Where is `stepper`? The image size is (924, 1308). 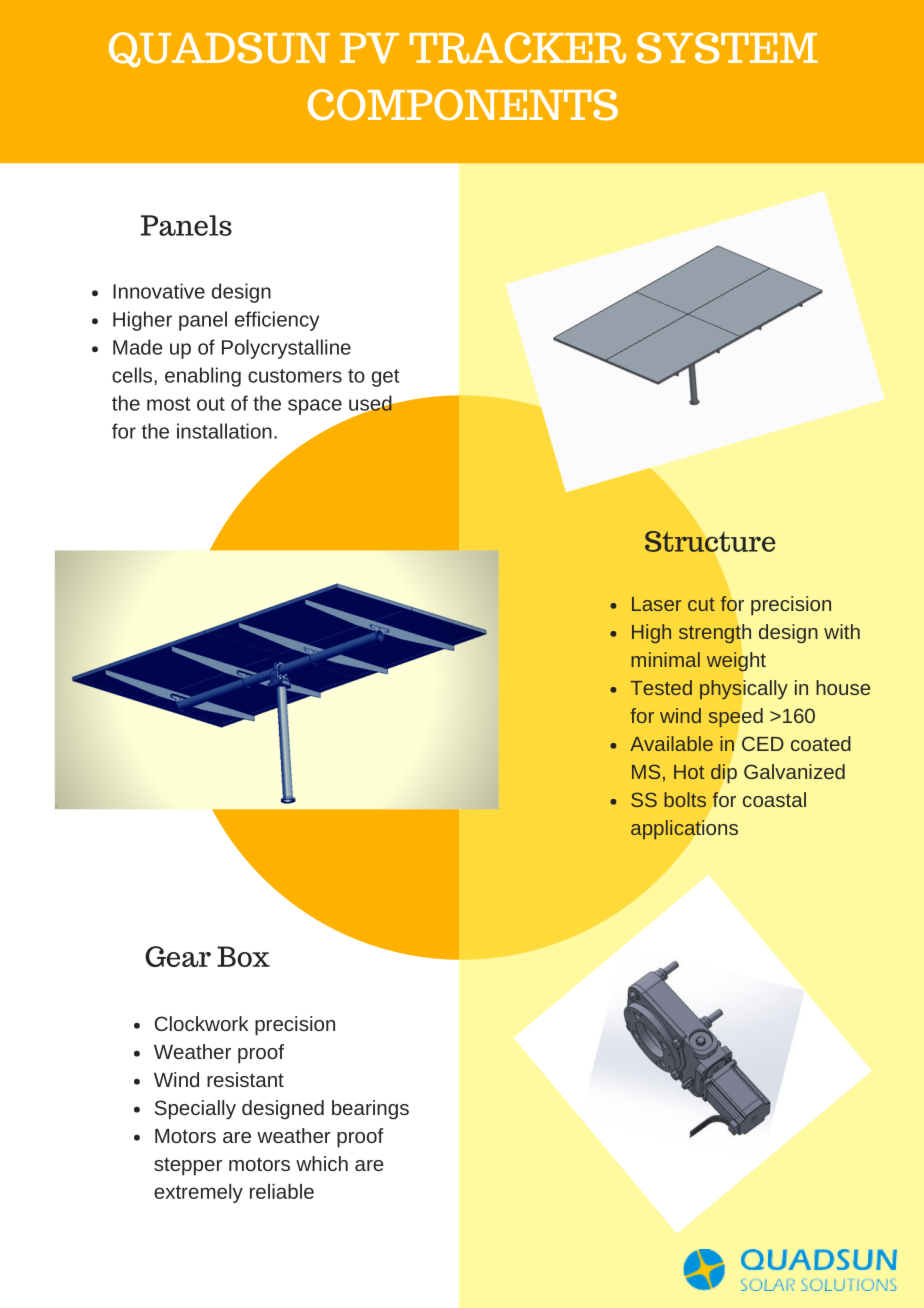 stepper is located at coordinates (188, 1166).
